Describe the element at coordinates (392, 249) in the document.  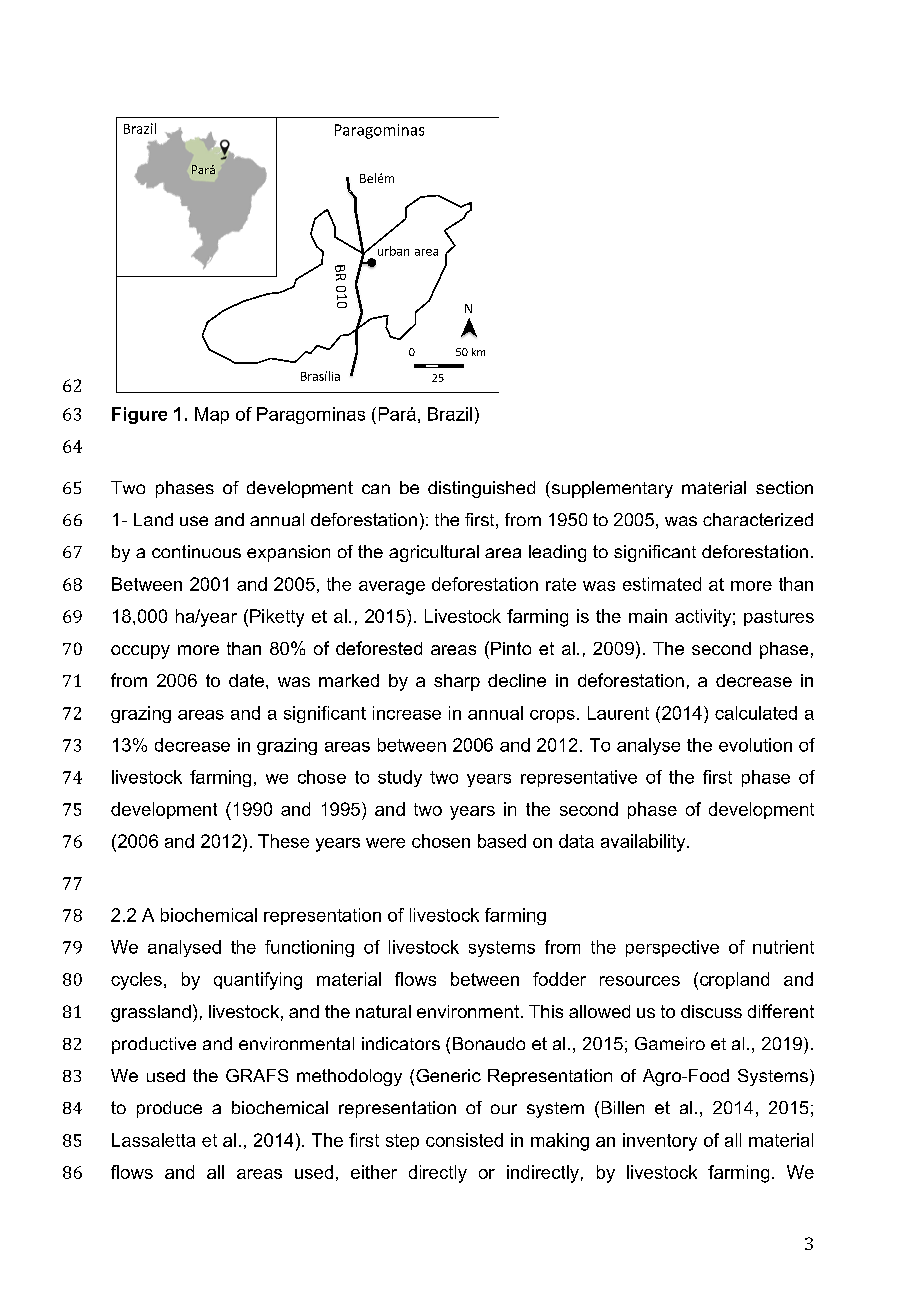
I see `urban` at that location.
